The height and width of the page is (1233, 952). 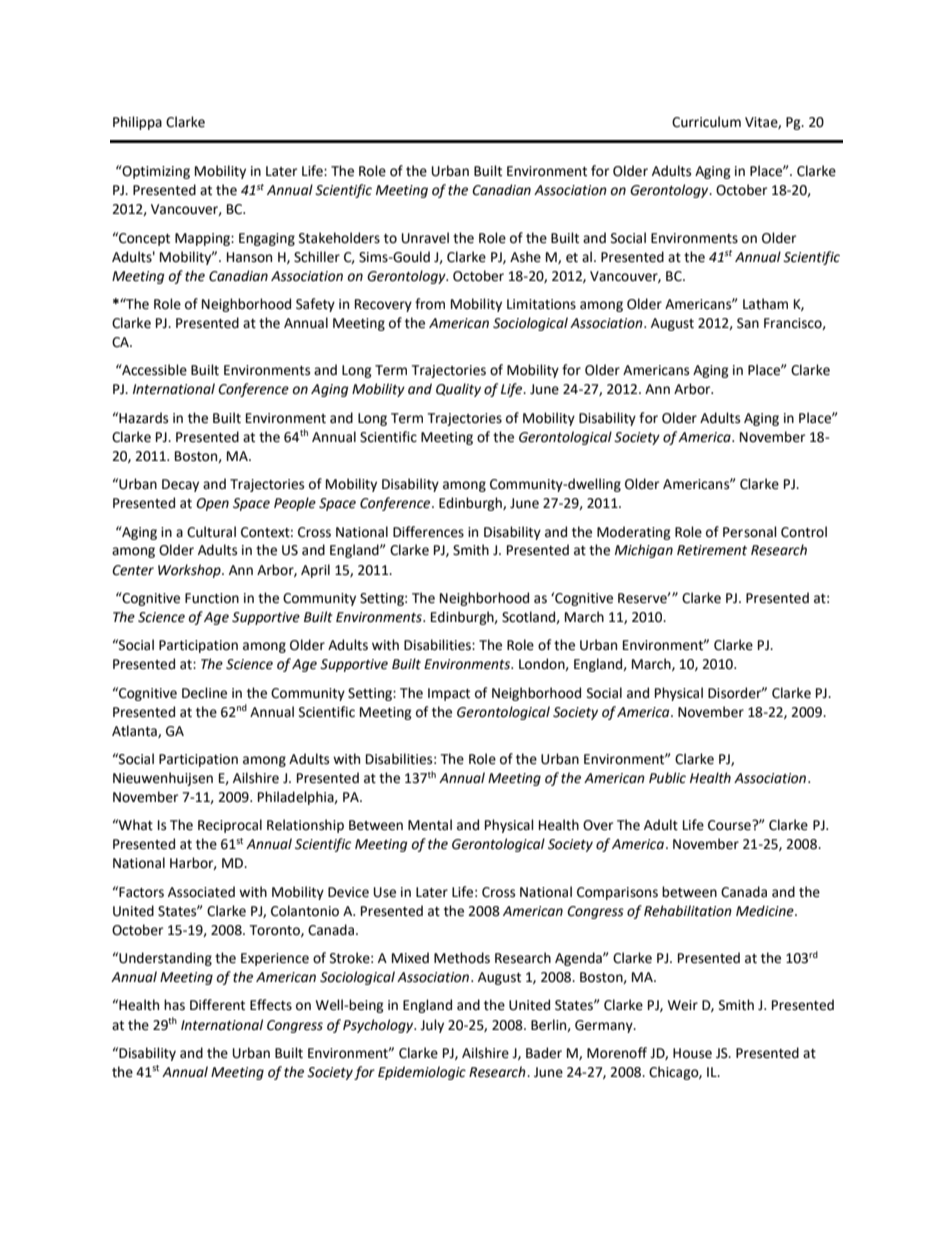 I want to click on Personal, so click(x=750, y=532).
